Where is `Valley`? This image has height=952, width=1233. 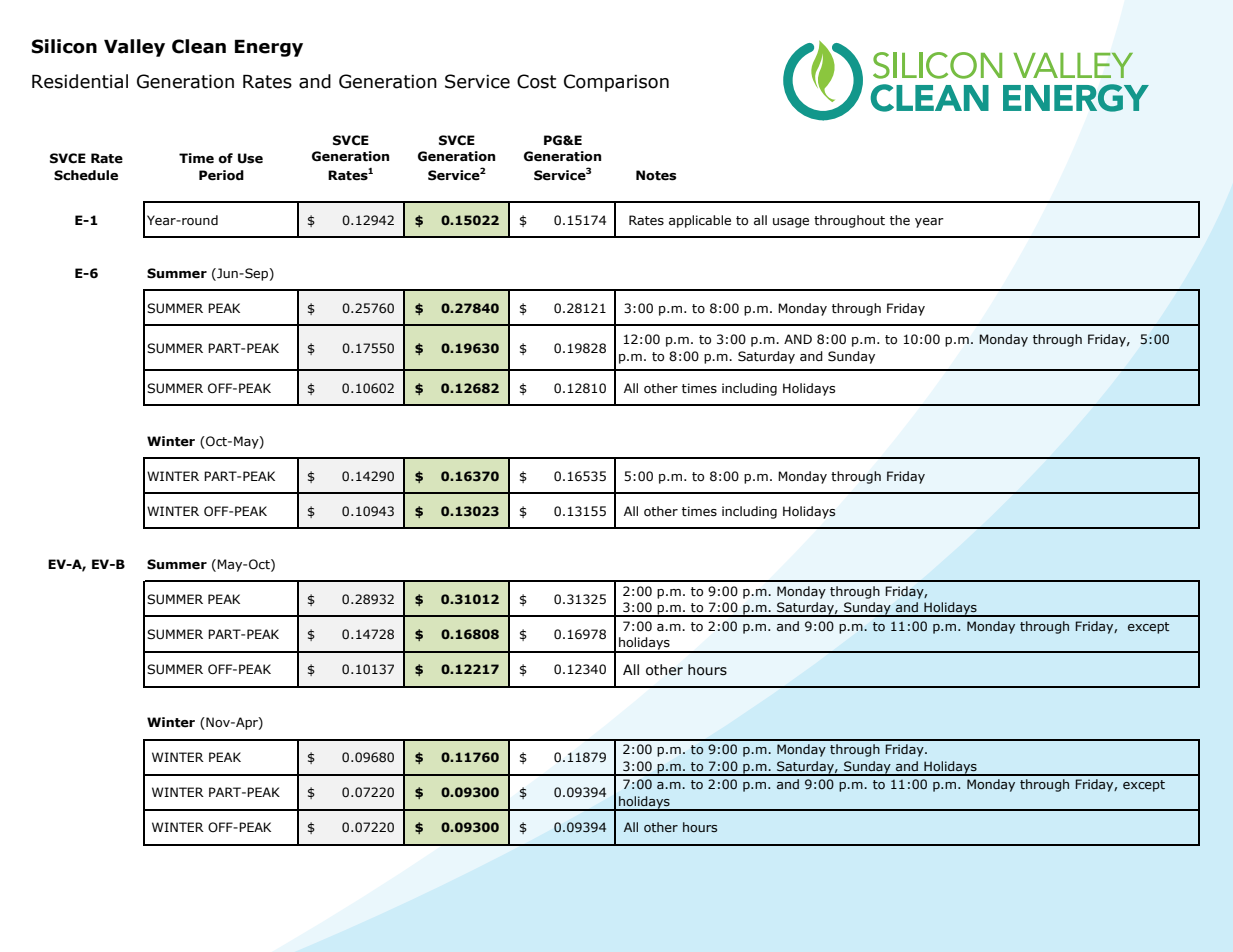
Valley is located at coordinates (134, 48).
